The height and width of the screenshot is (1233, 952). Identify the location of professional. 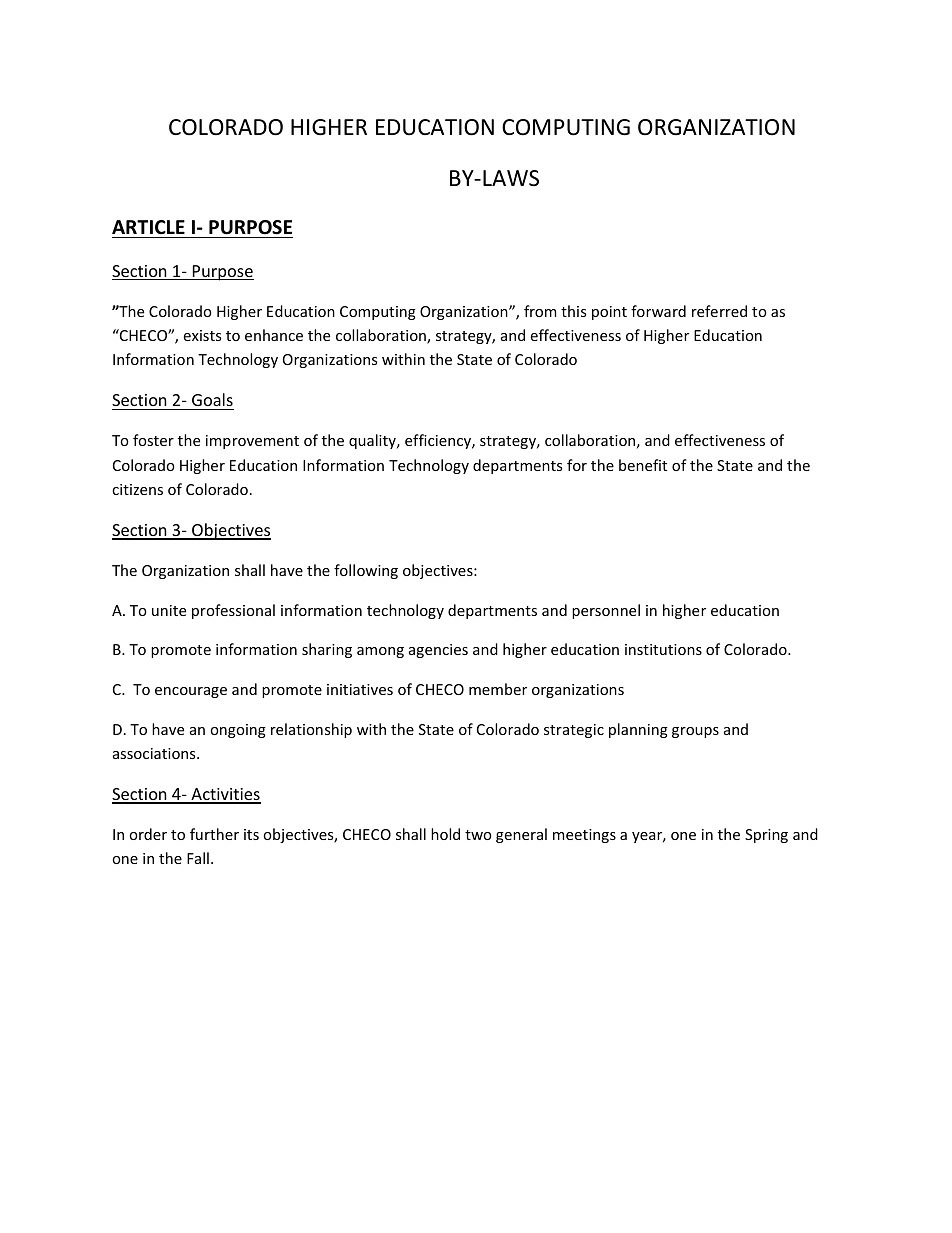
(233, 611).
